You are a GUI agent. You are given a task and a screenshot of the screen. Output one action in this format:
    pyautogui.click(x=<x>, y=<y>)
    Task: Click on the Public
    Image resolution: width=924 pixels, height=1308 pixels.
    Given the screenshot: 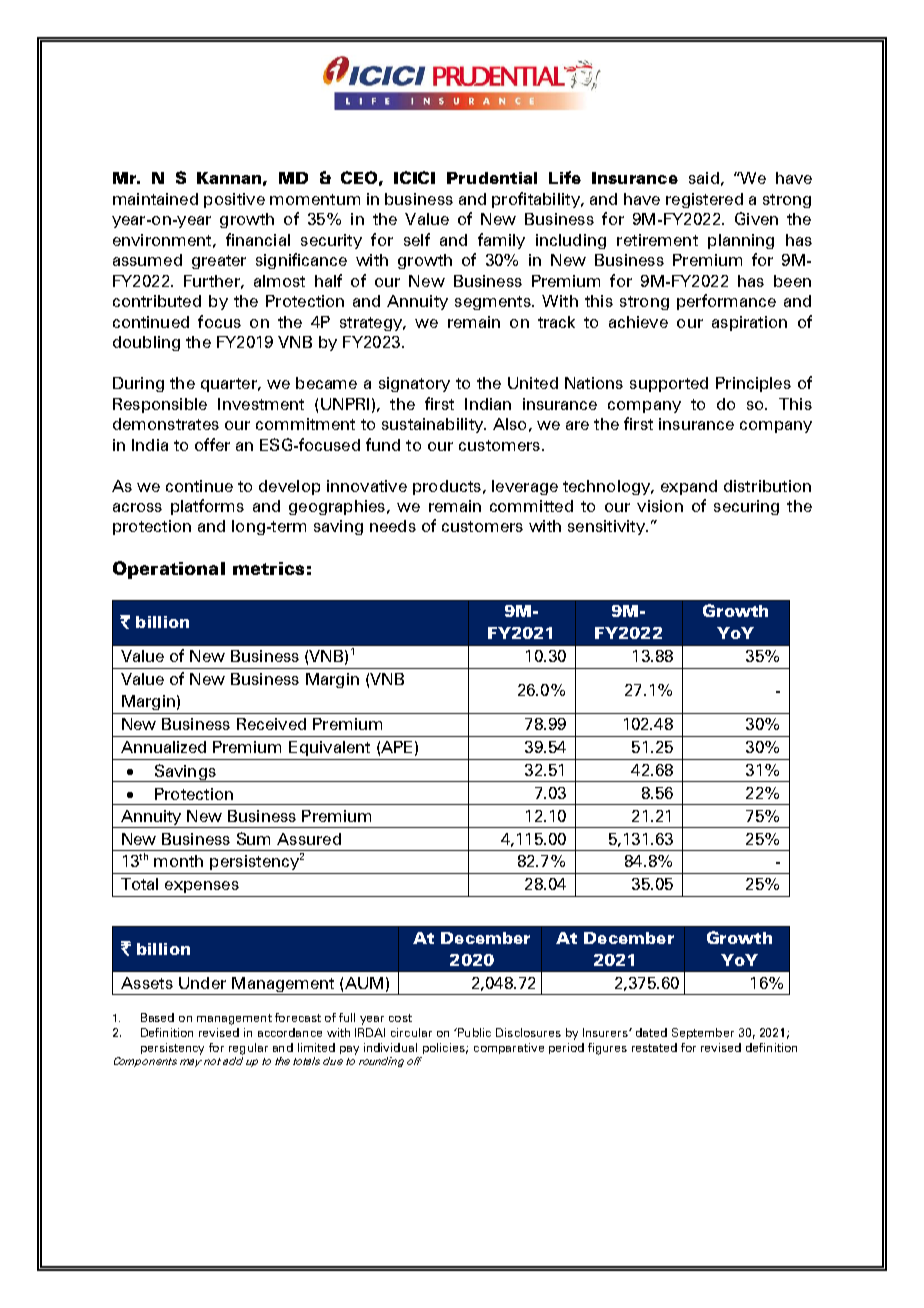 What is the action you would take?
    pyautogui.click(x=473, y=1032)
